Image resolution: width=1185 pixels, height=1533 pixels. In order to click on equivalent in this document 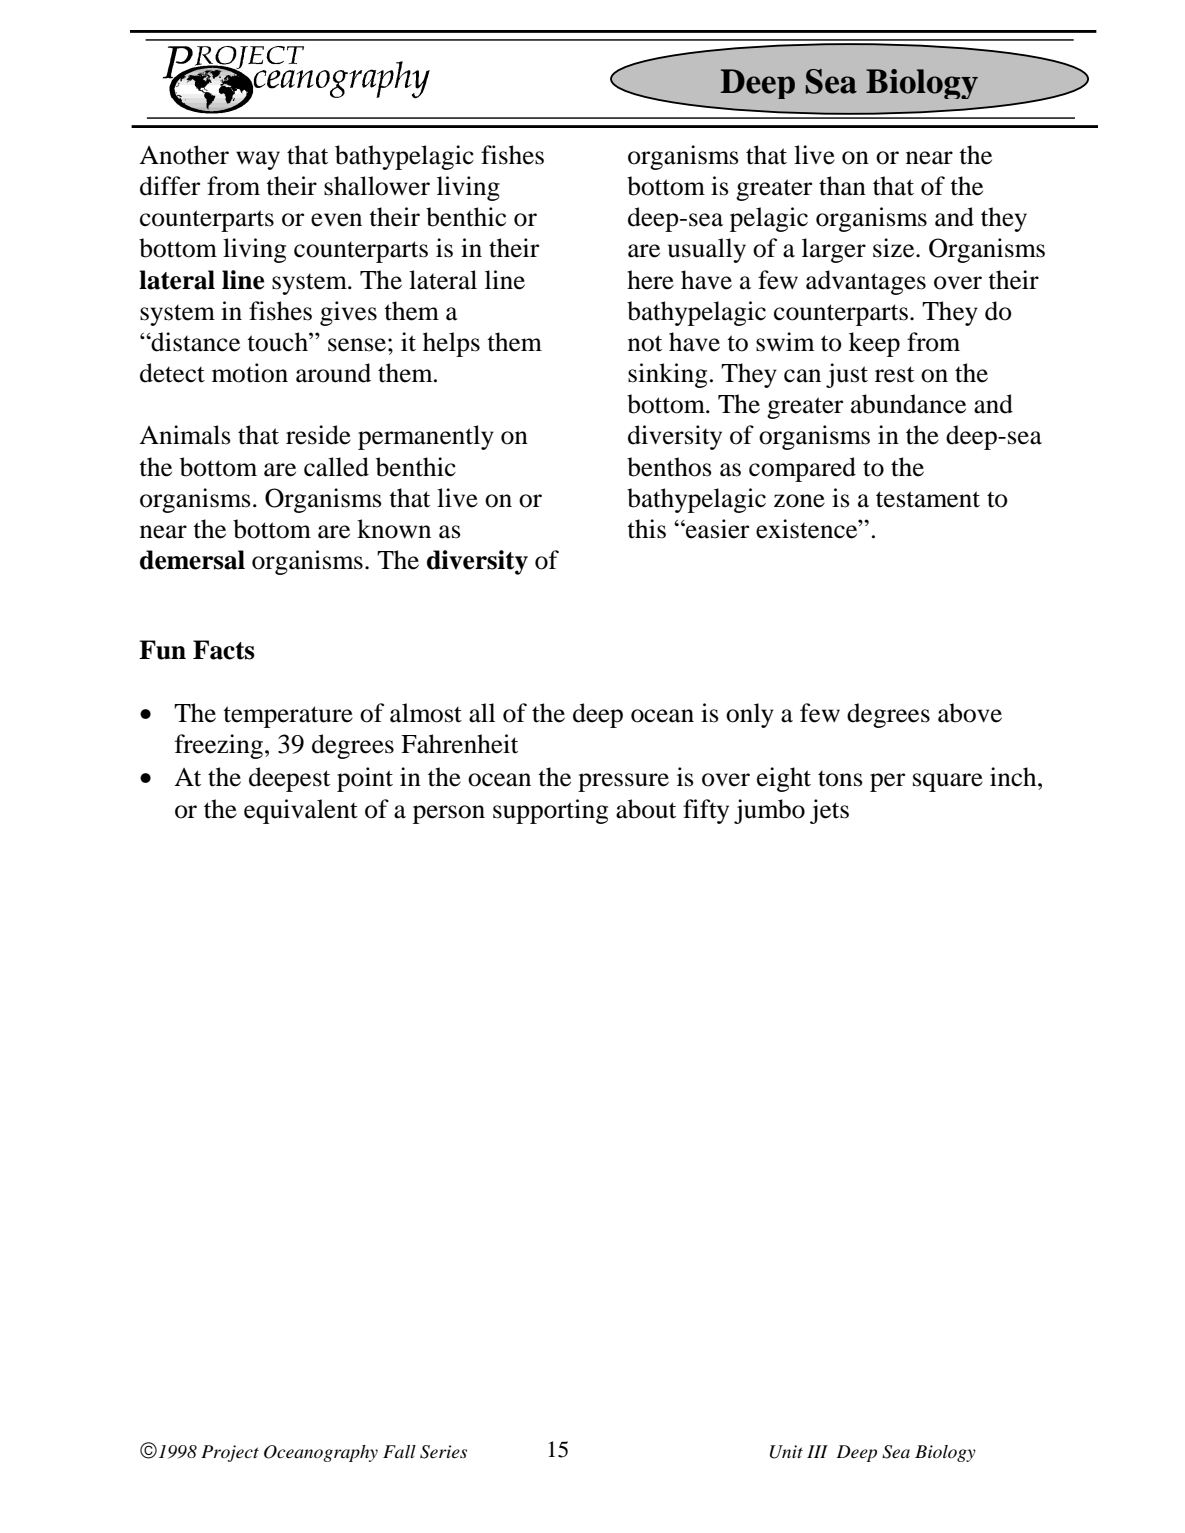, I will do `click(301, 811)`.
